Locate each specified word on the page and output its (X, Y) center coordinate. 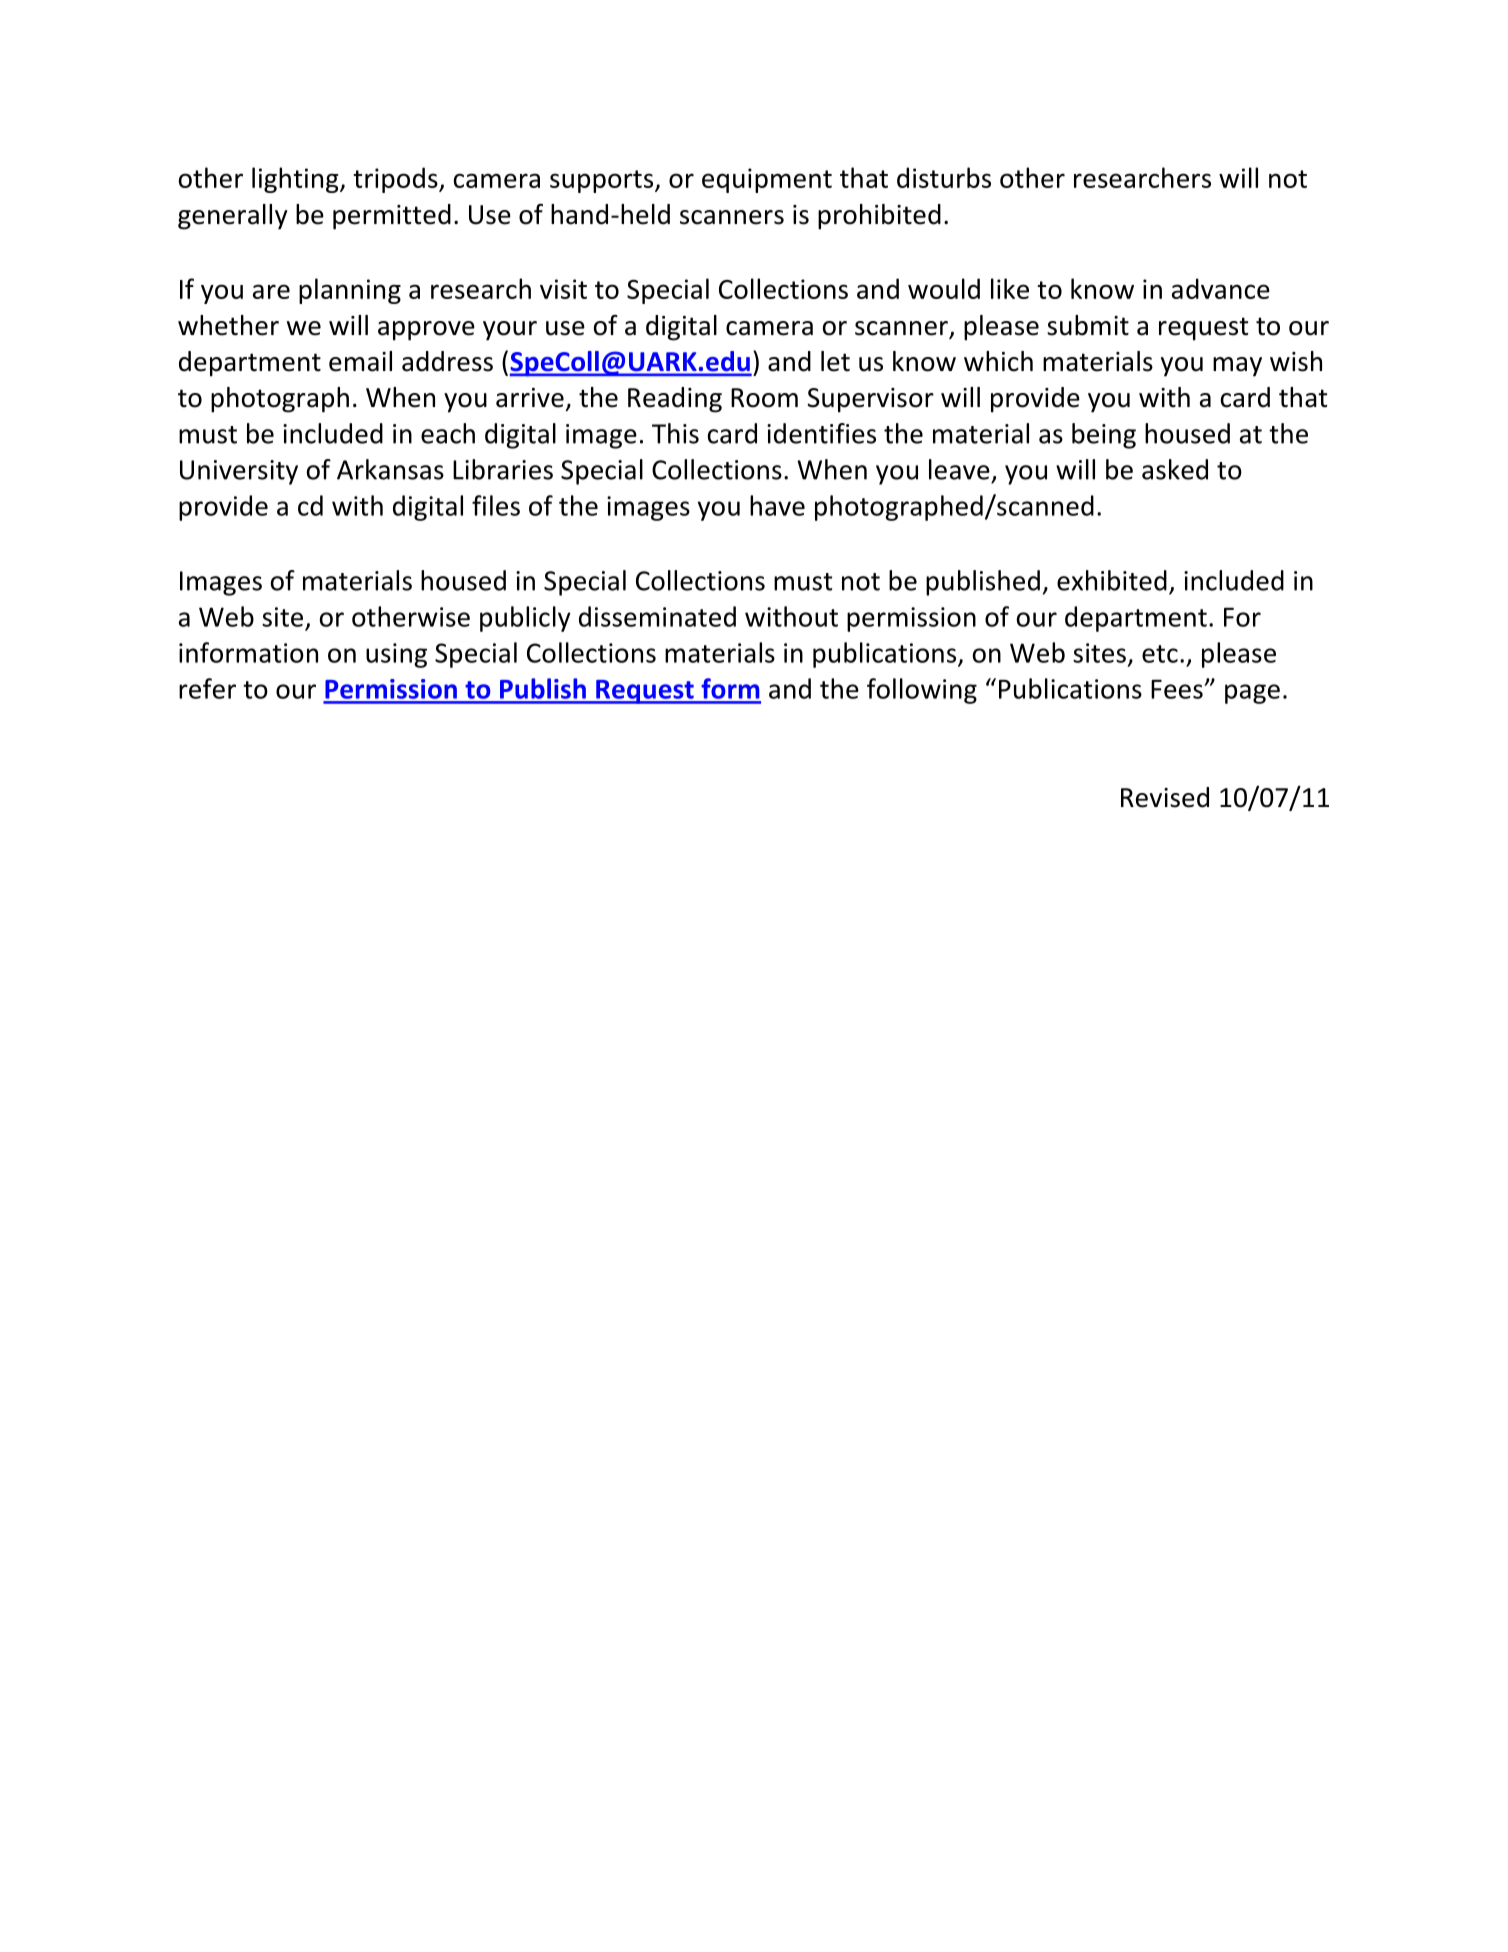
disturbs (944, 177)
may (1237, 367)
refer (207, 688)
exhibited (1112, 580)
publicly (525, 619)
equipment (767, 180)
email (360, 361)
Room (764, 398)
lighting (296, 180)
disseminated (657, 616)
